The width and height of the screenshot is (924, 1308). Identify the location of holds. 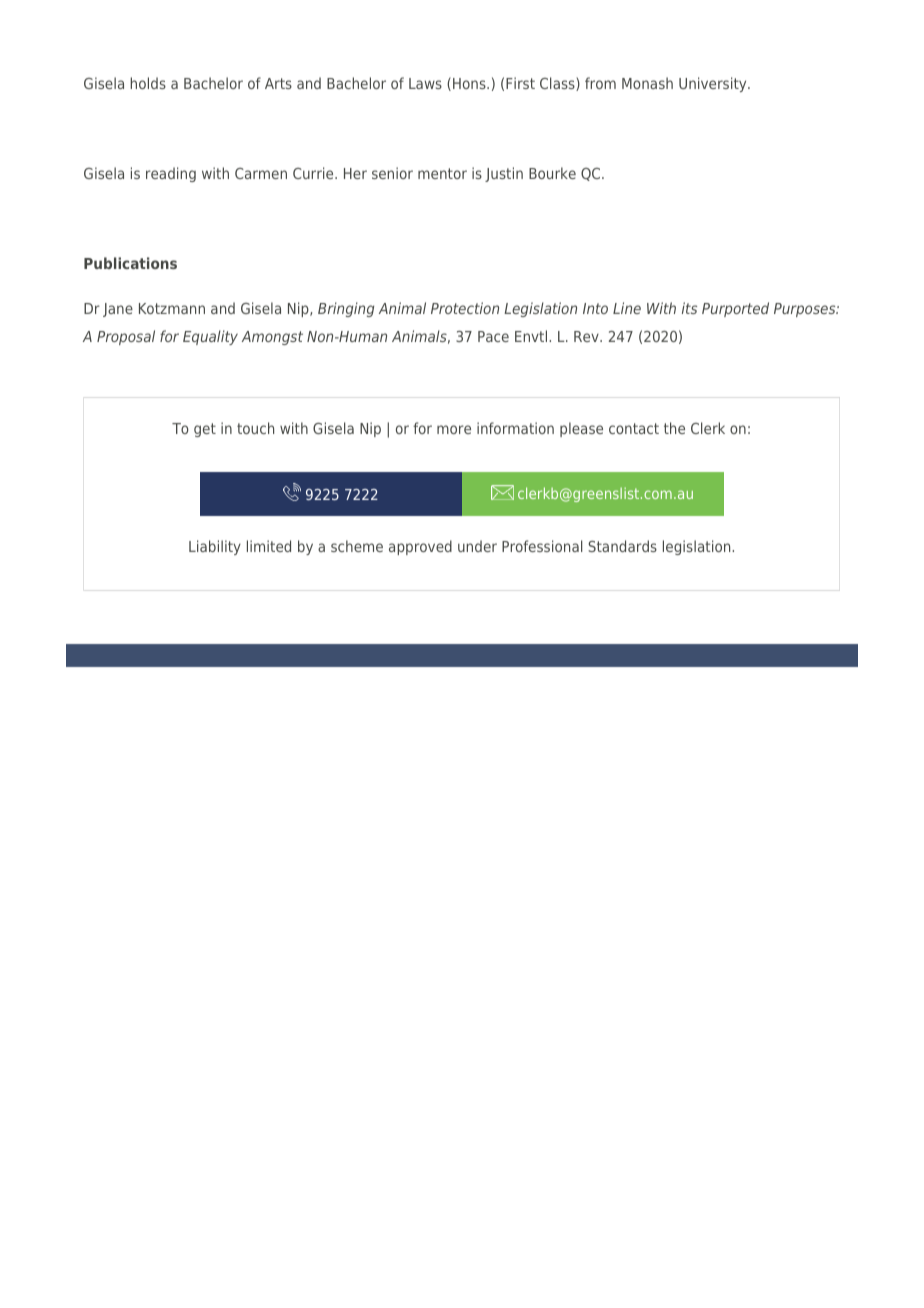
(148, 83).
